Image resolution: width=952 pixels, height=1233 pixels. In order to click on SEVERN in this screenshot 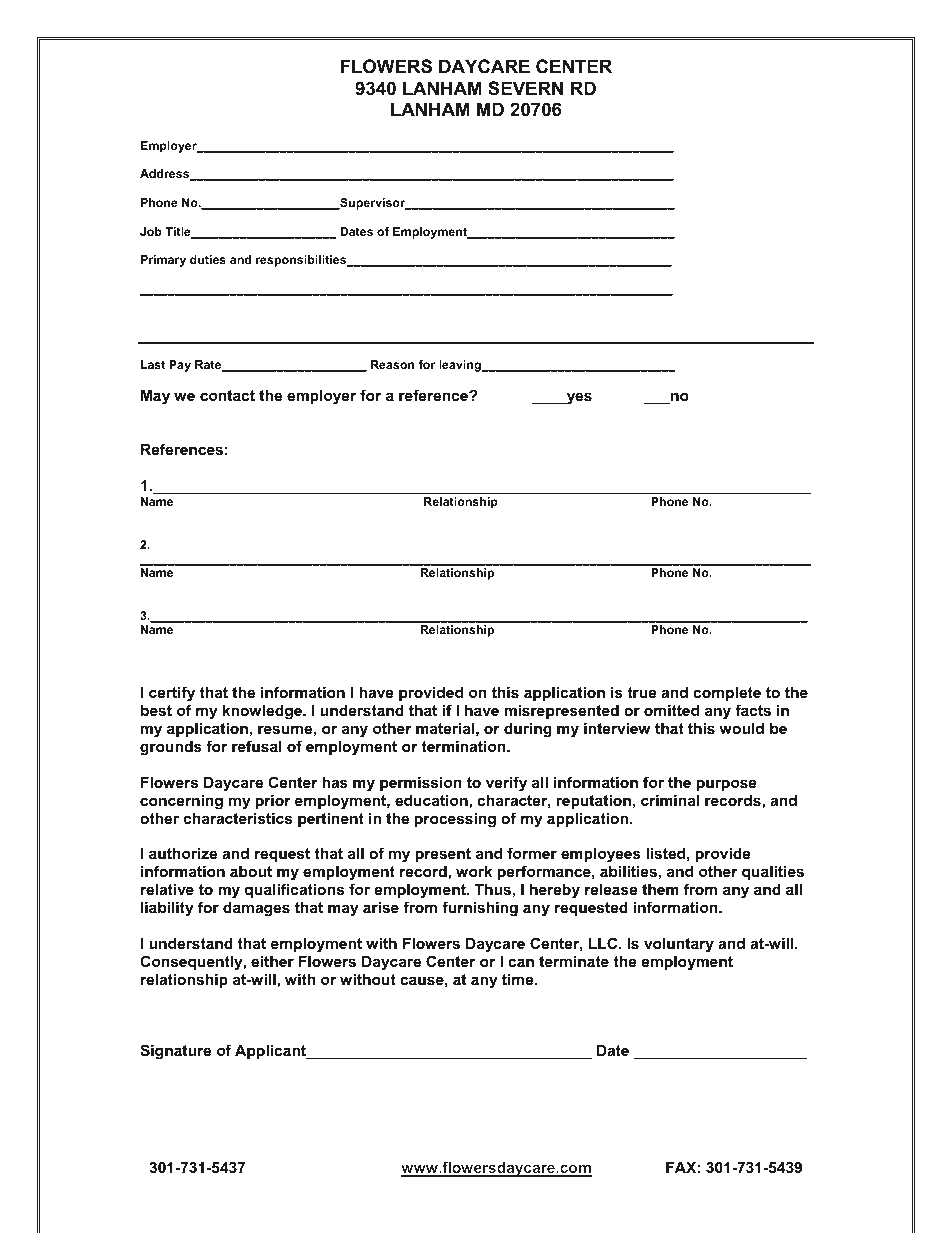, I will do `click(525, 88)`.
